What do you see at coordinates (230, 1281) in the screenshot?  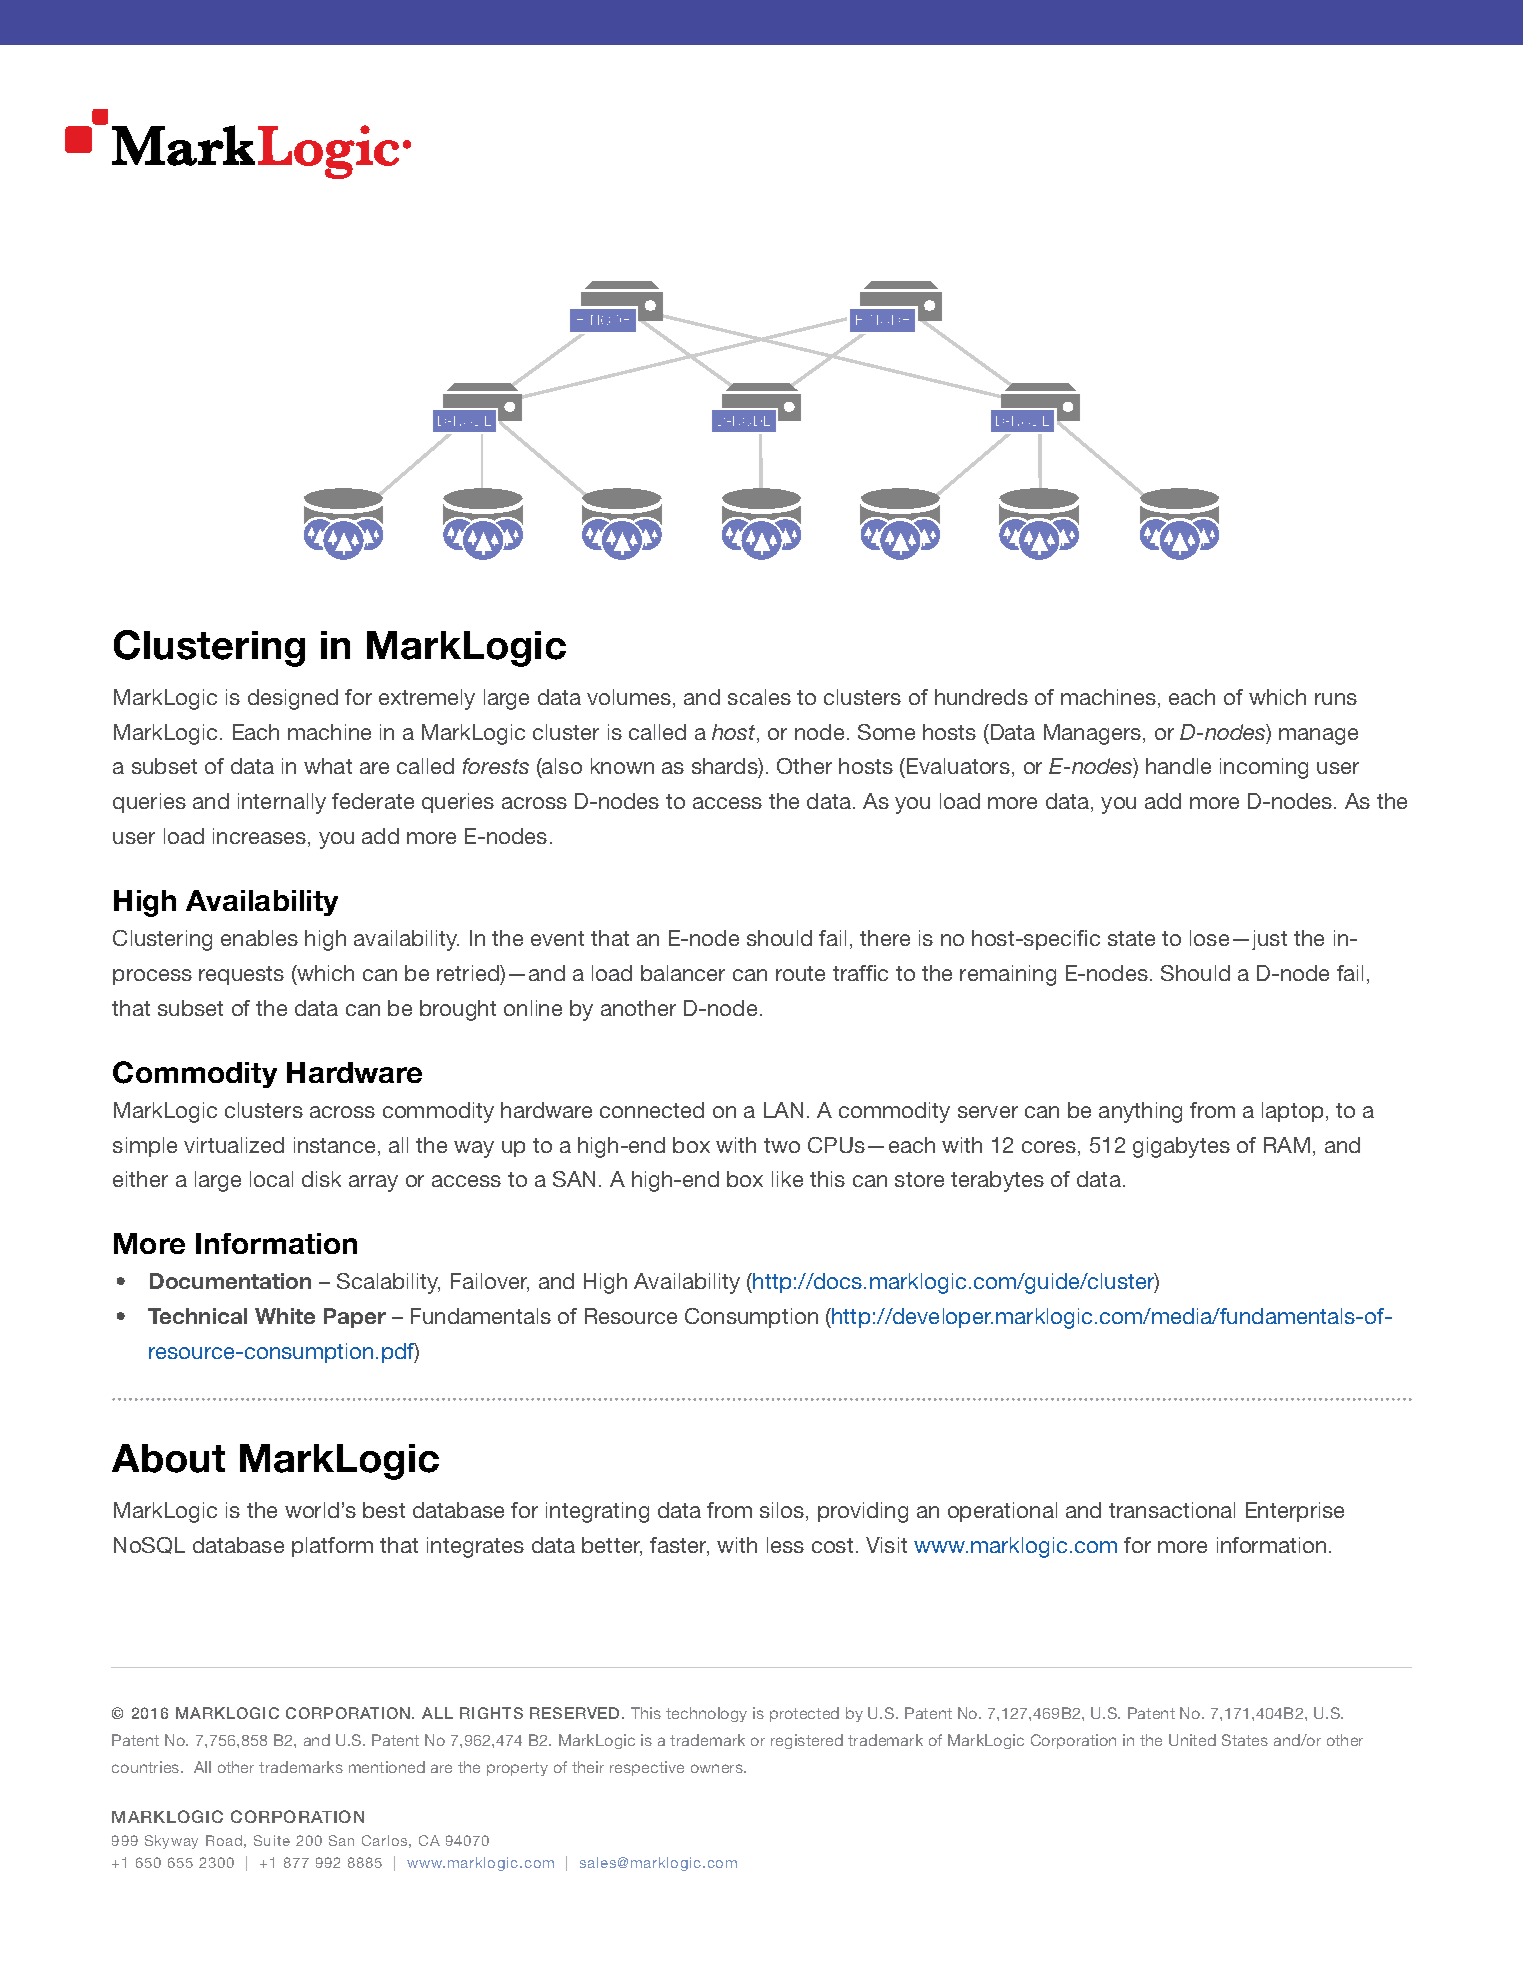 I see `Documentation` at bounding box center [230, 1281].
